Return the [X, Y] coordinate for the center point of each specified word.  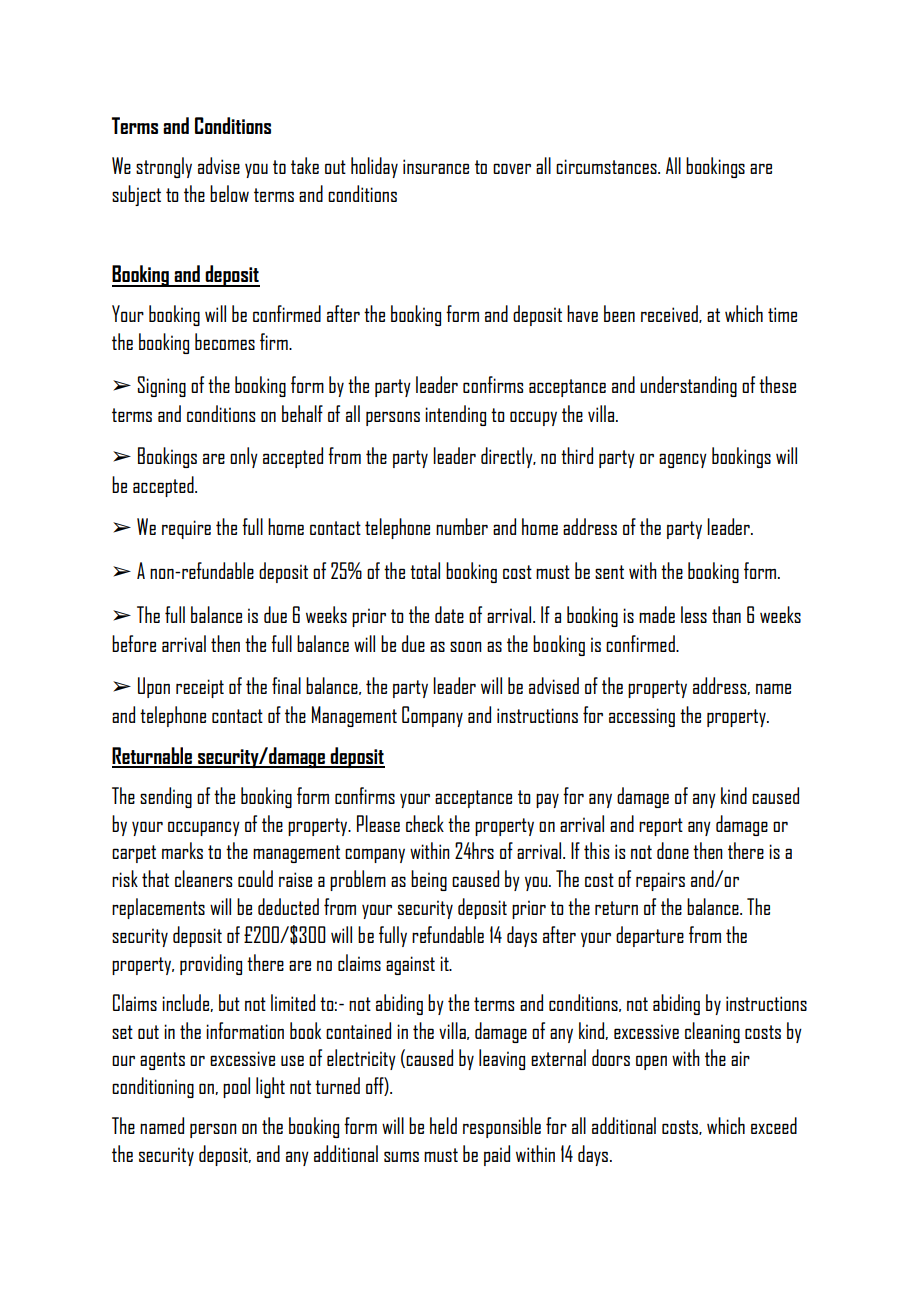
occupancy [204, 828]
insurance [436, 166]
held [443, 1125]
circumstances [607, 166]
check [425, 823]
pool [236, 1087]
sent [609, 572]
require [186, 529]
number [462, 526]
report [661, 827]
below [229, 193]
